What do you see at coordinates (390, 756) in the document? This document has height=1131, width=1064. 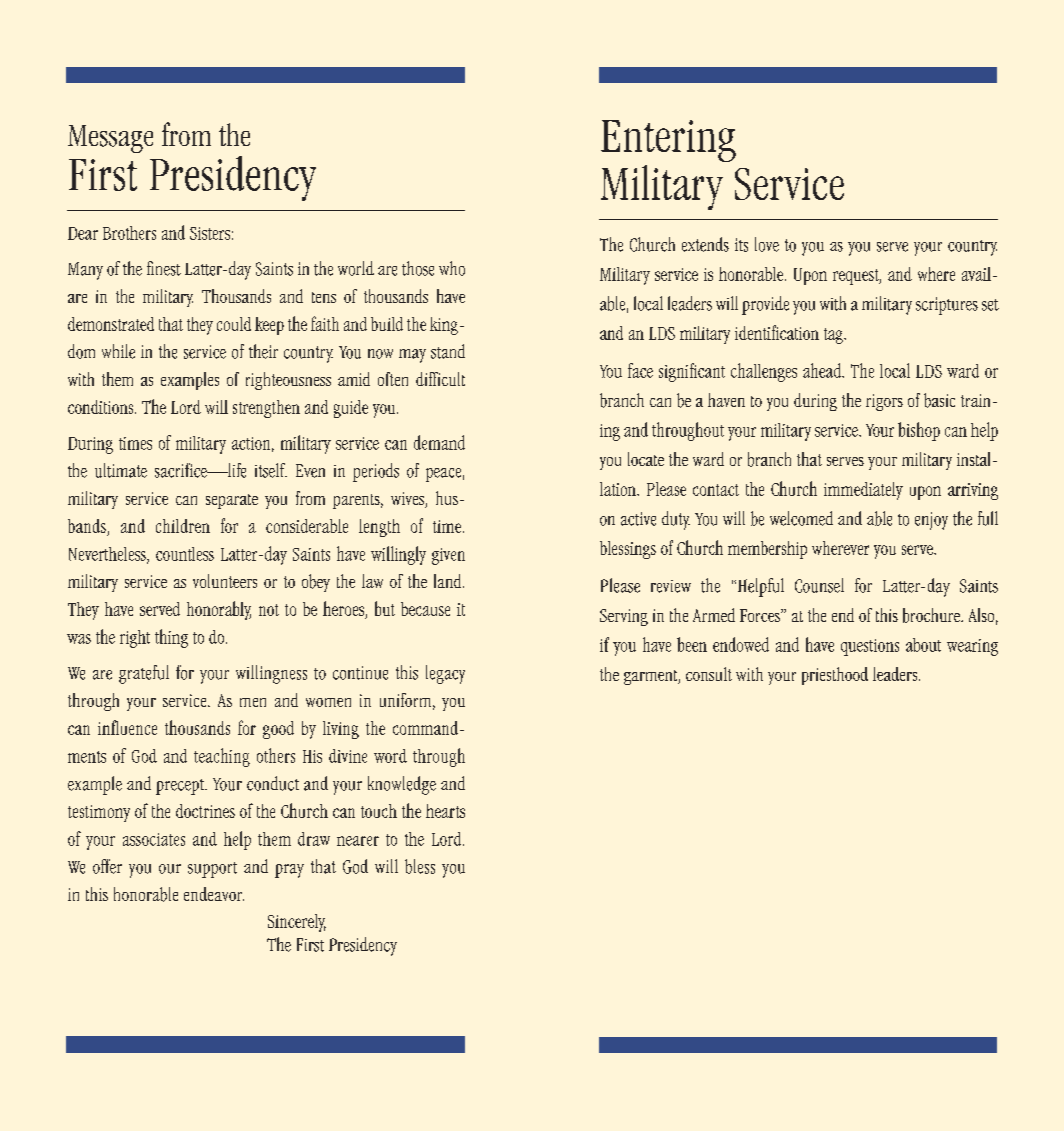 I see `word` at bounding box center [390, 756].
